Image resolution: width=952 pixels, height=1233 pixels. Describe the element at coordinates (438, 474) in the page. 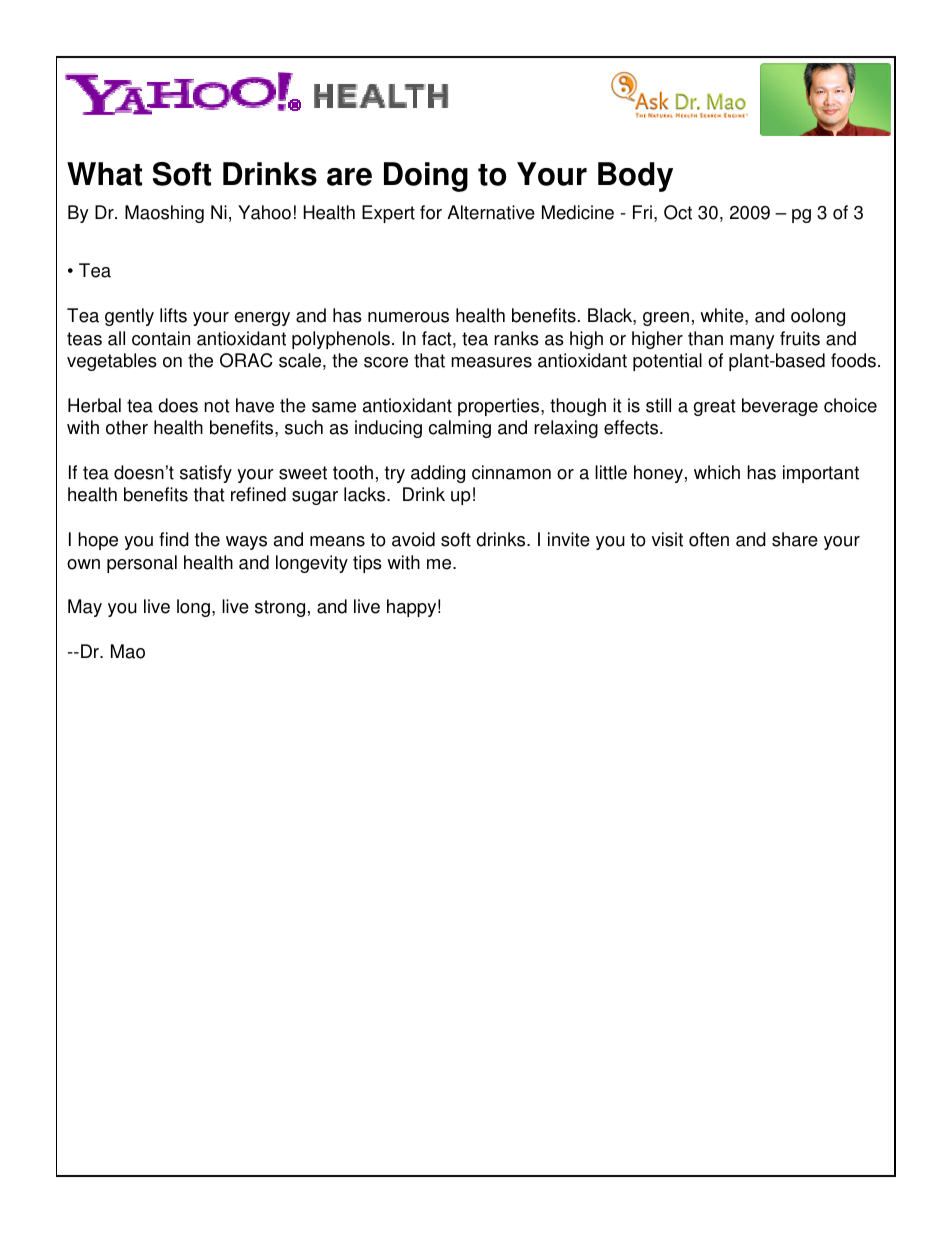

I see `adding` at that location.
